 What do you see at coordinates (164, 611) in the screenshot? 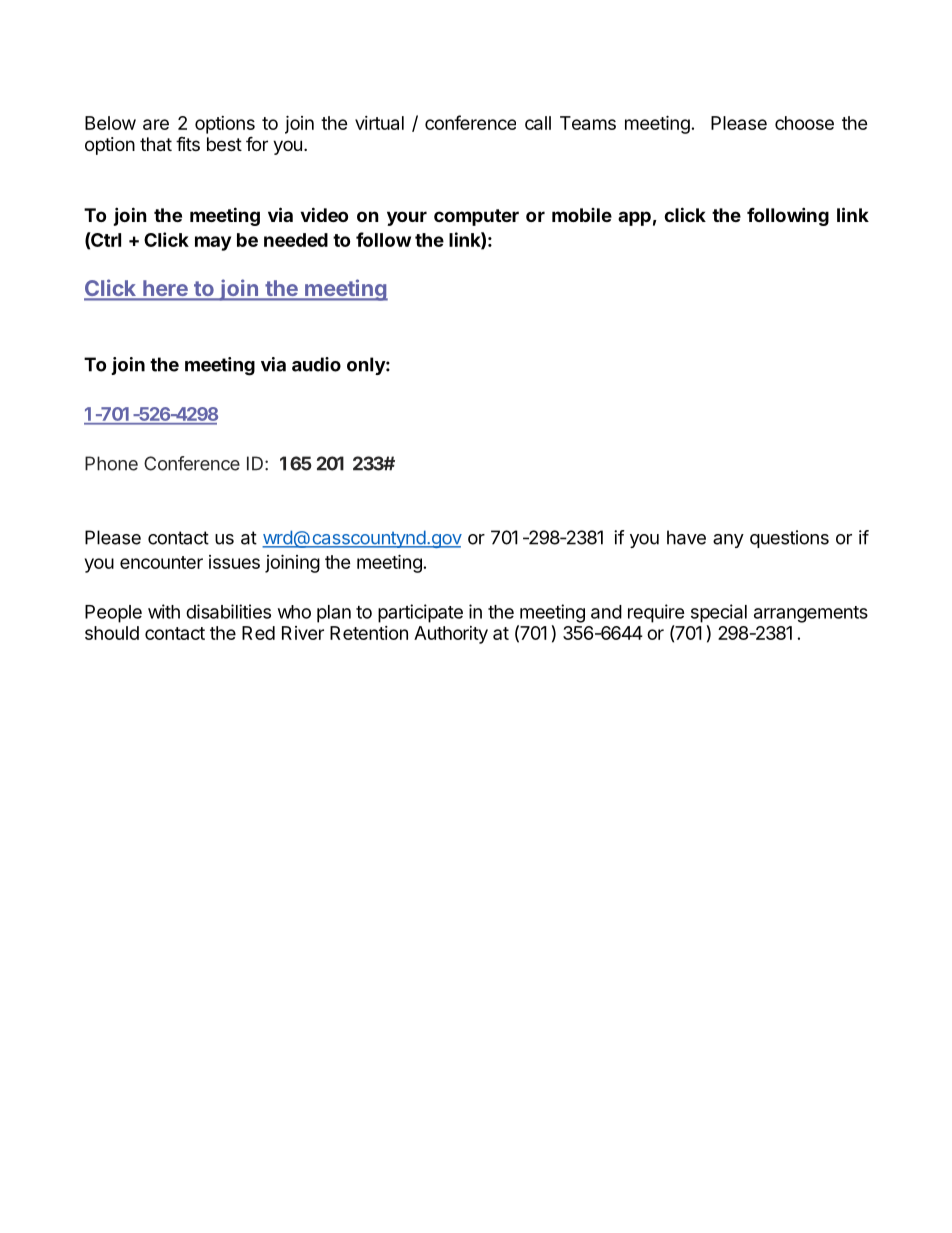
I see `with` at bounding box center [164, 611].
